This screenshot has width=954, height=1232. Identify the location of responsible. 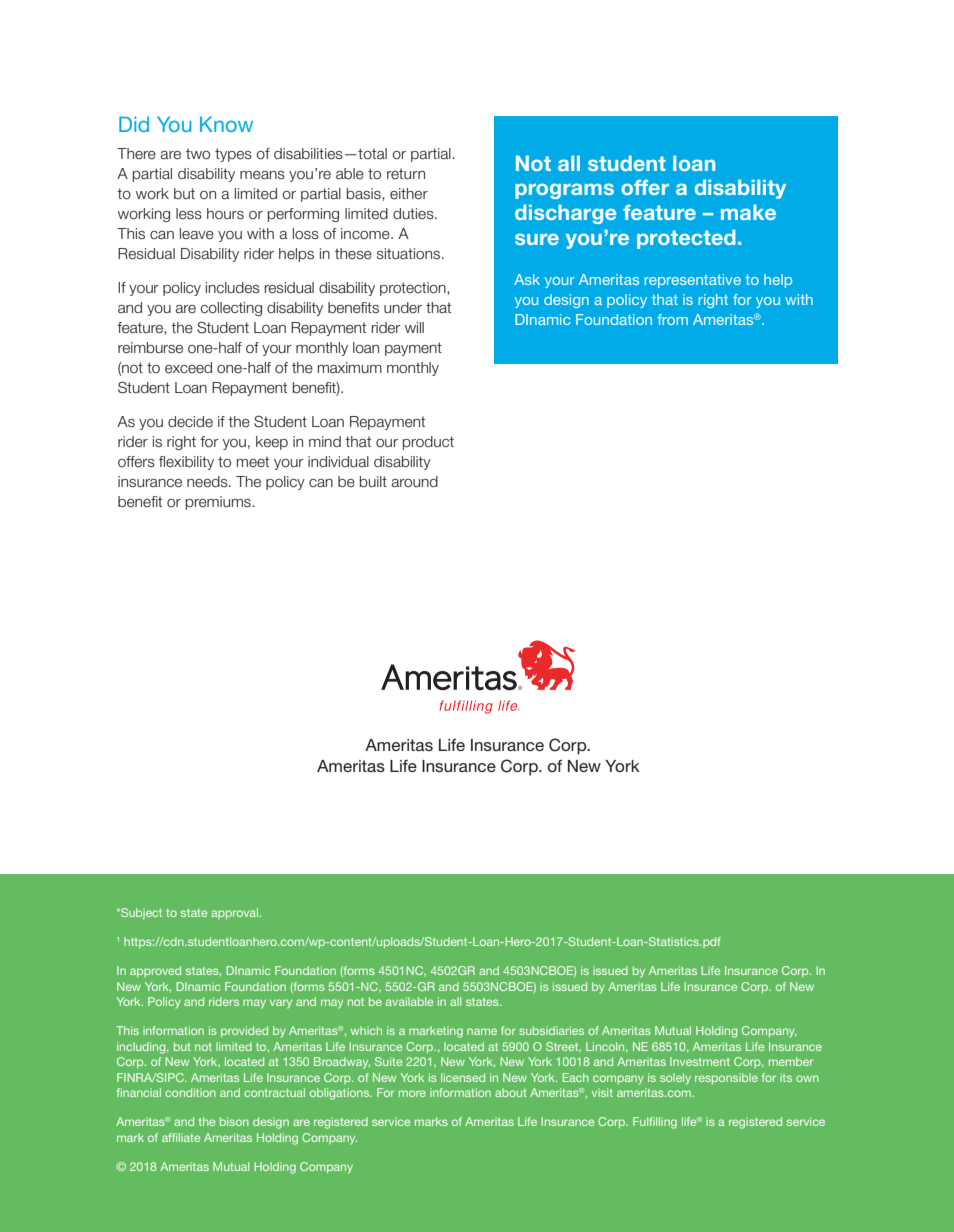
(726, 1078).
